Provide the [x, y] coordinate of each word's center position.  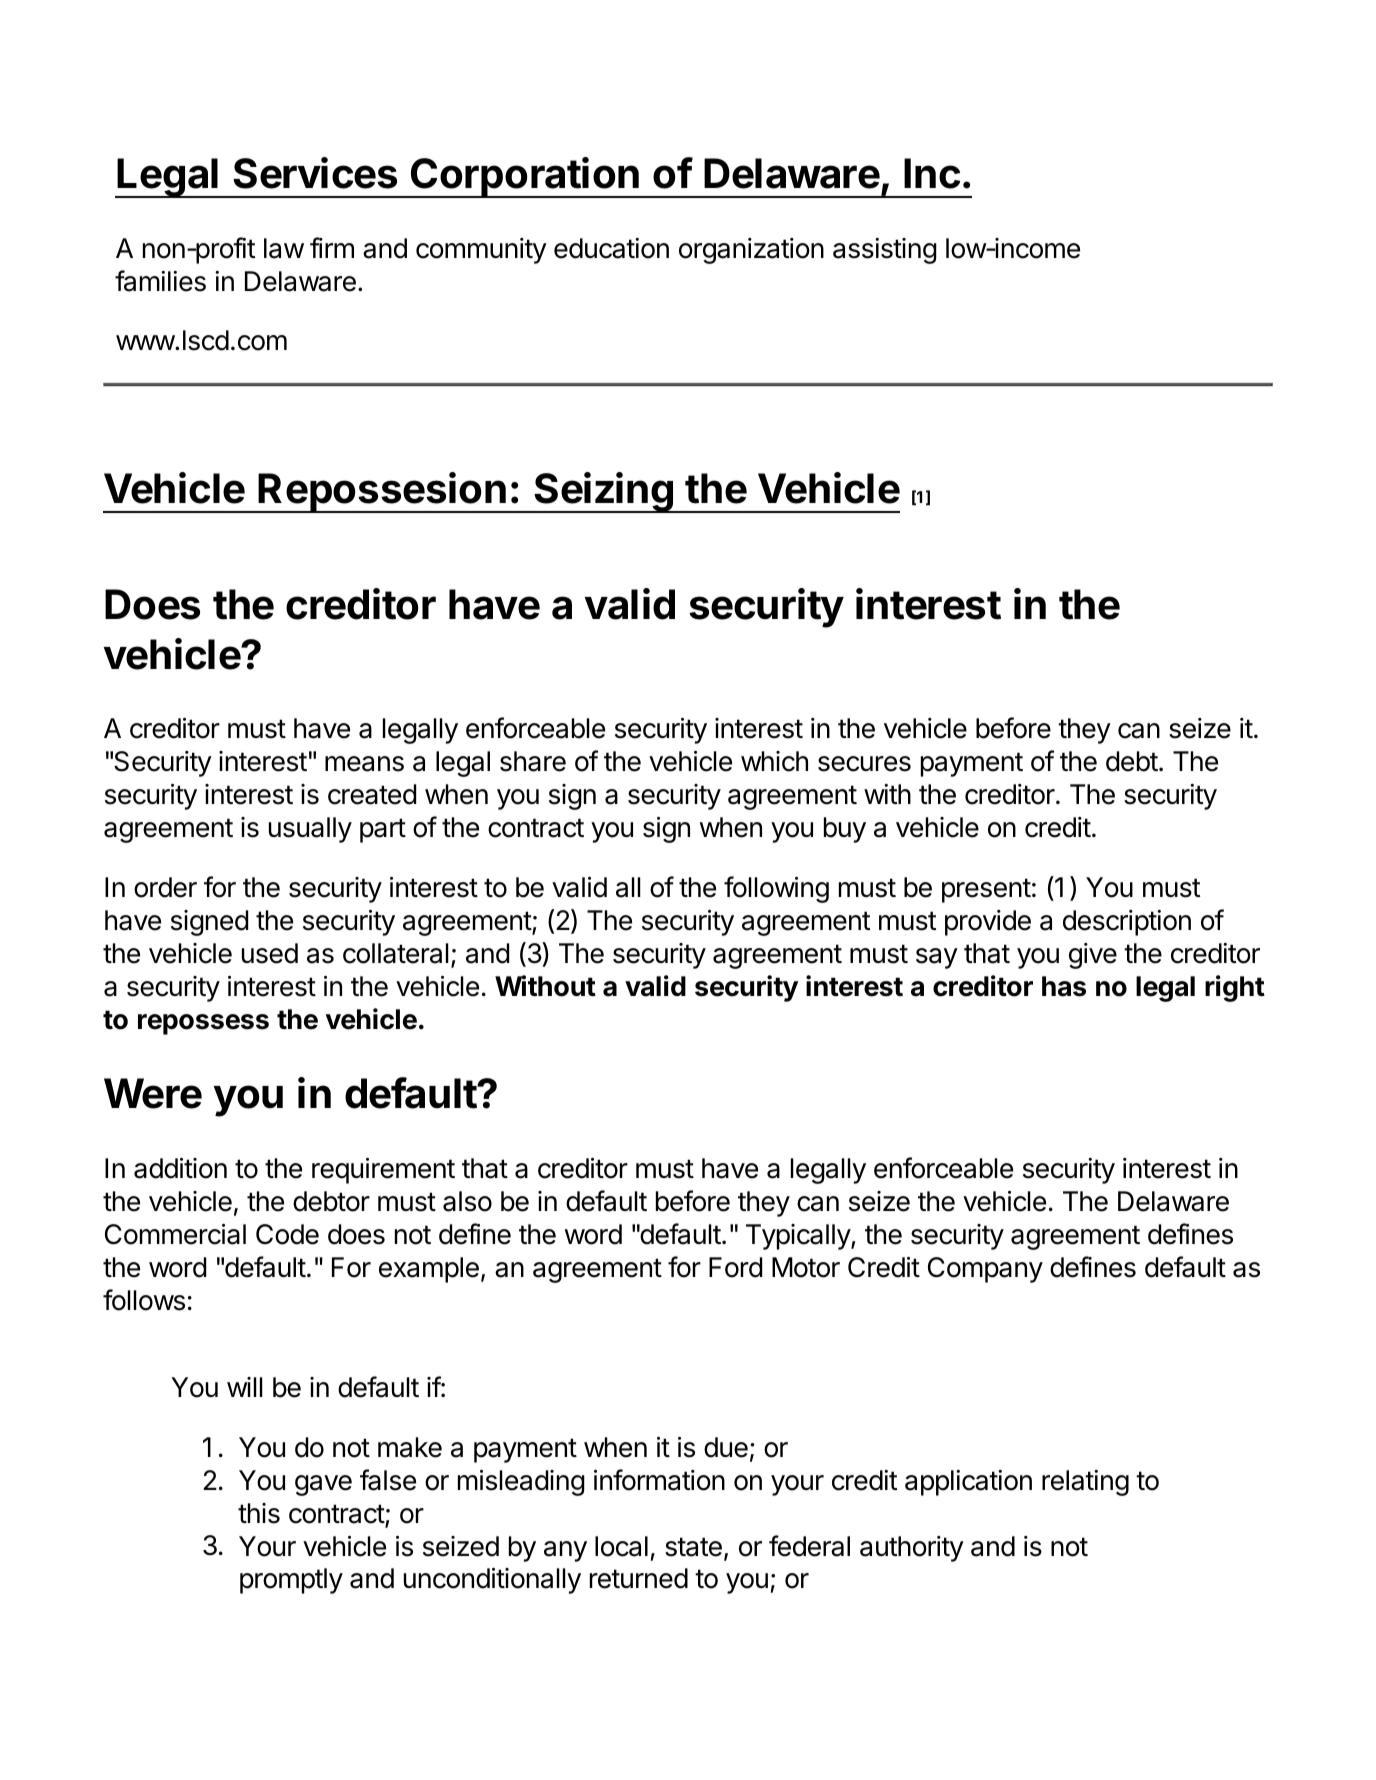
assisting [885, 251]
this [259, 1513]
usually [310, 830]
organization [751, 251]
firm [332, 247]
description [1127, 923]
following [776, 889]
